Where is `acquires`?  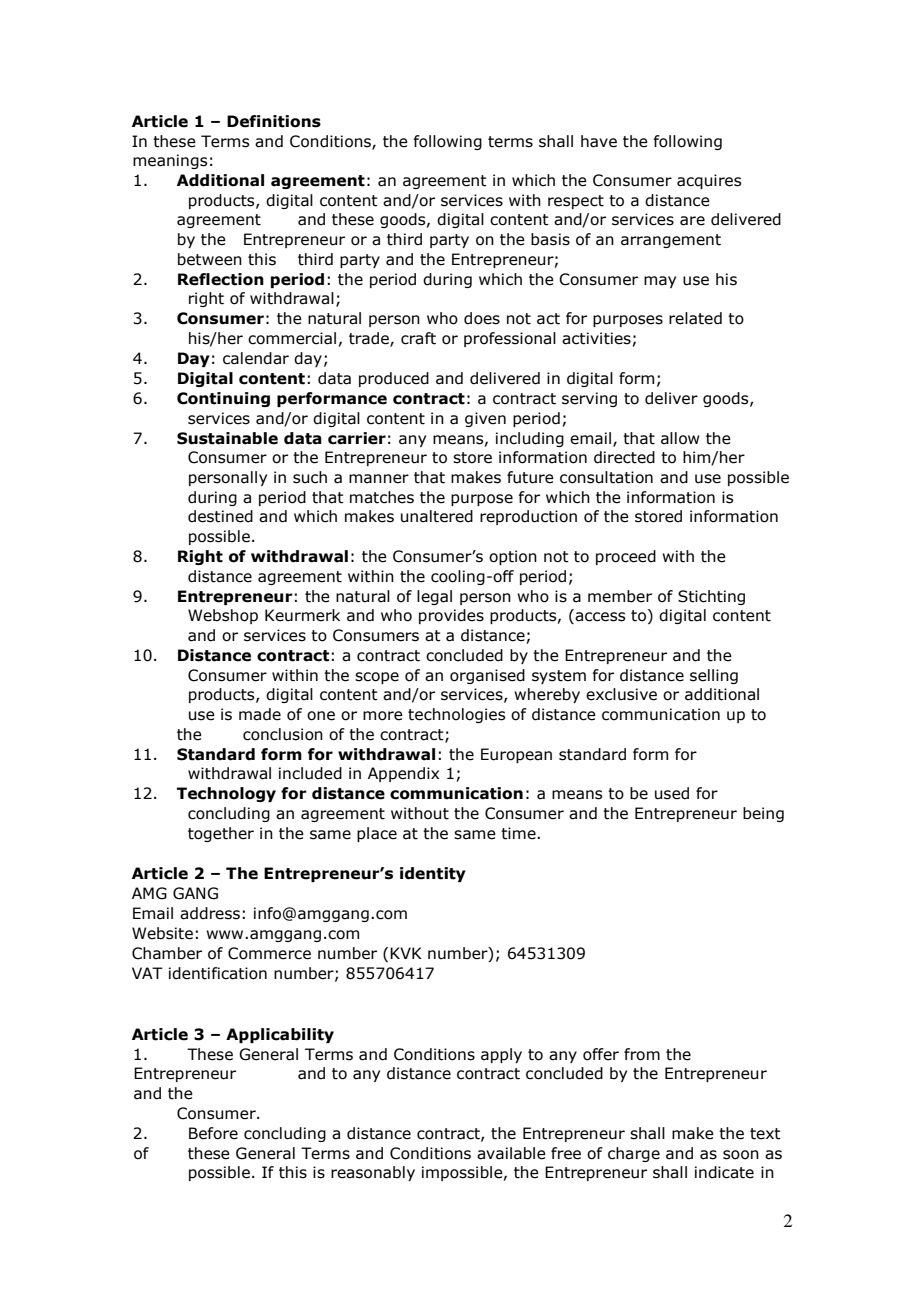
acquires is located at coordinates (709, 181).
